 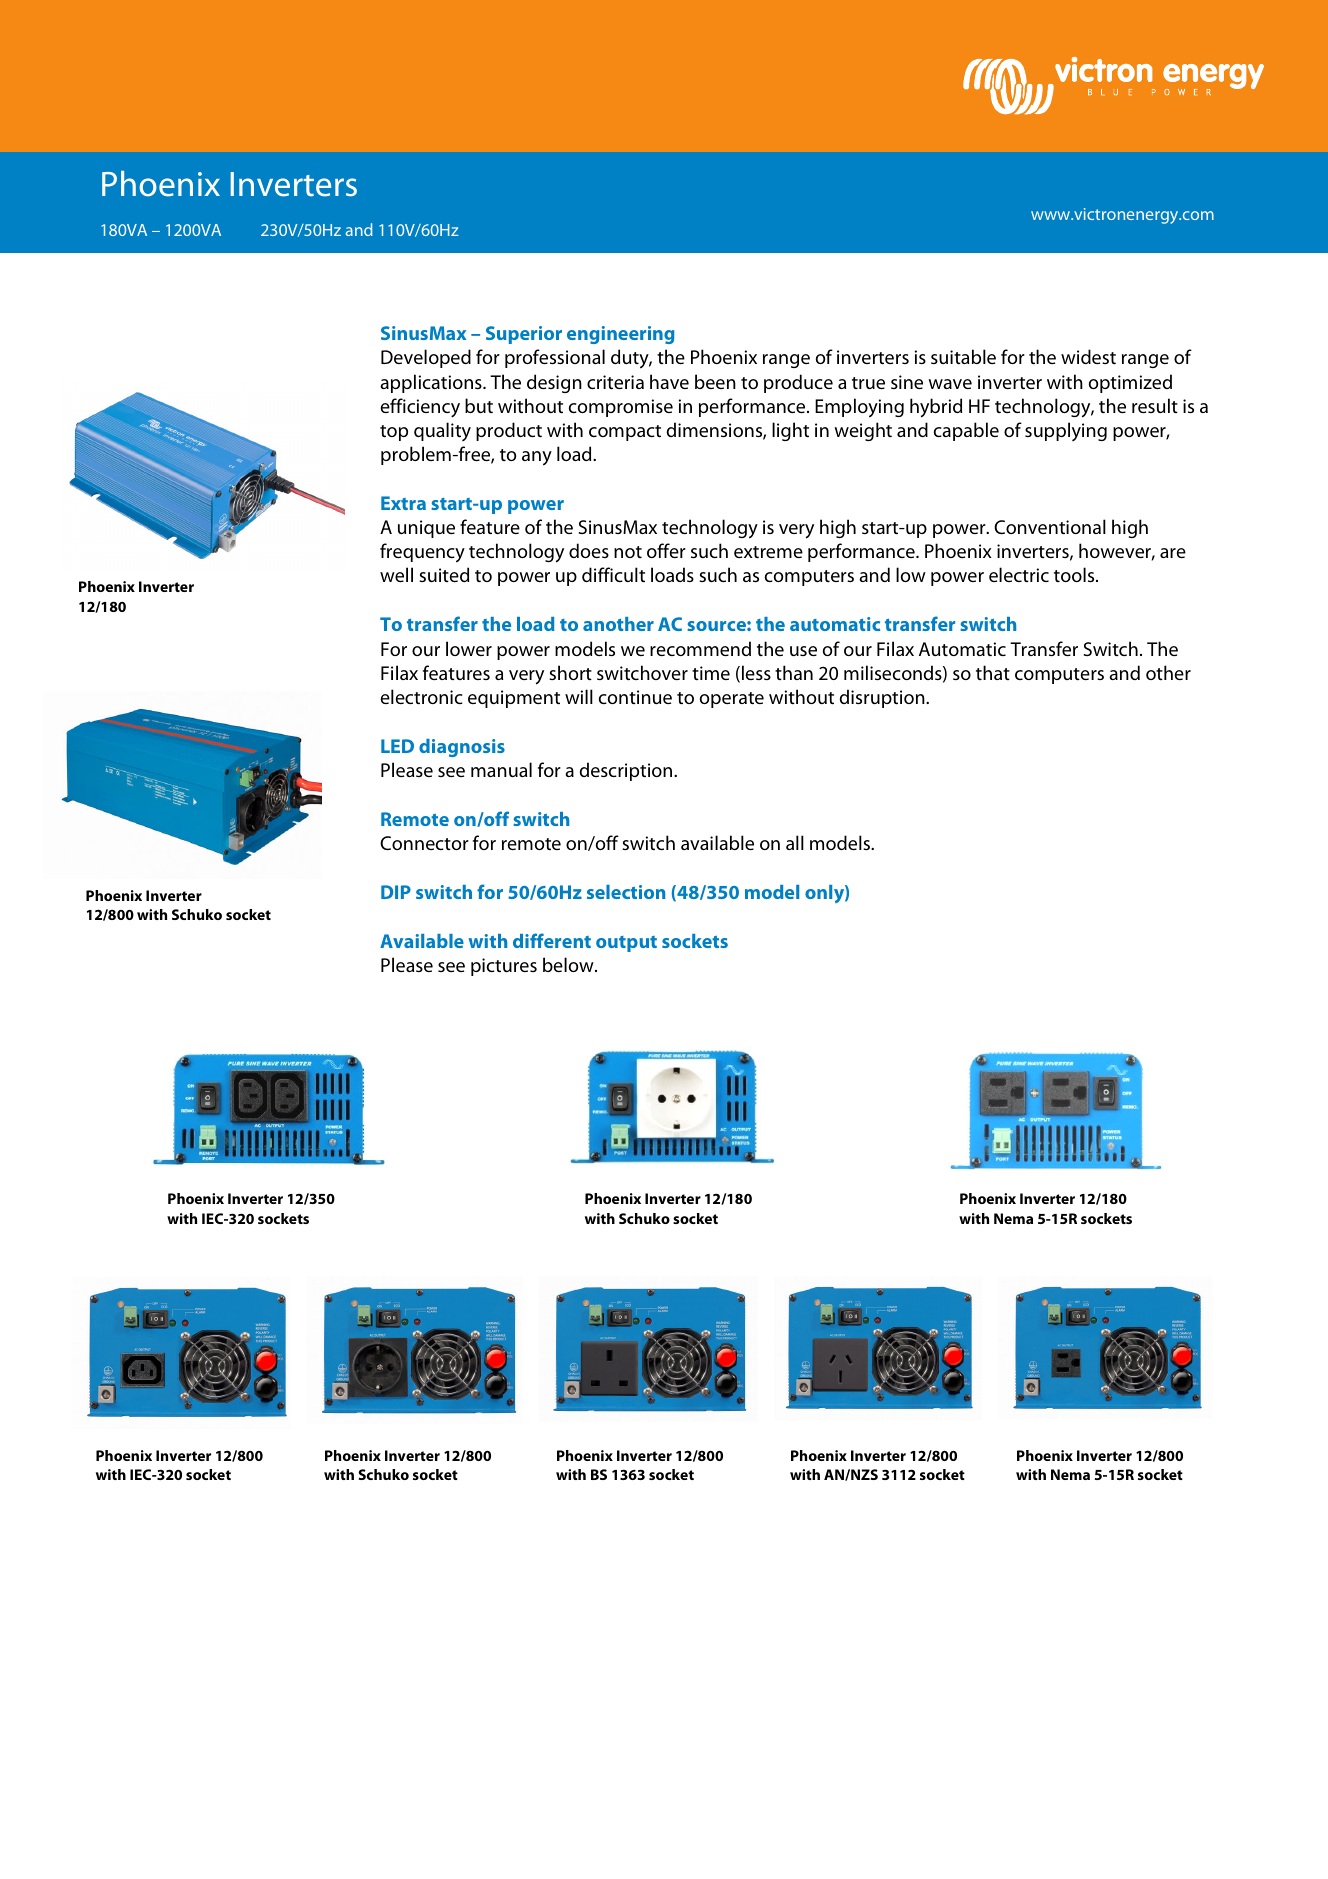 I want to click on use, so click(x=803, y=651).
